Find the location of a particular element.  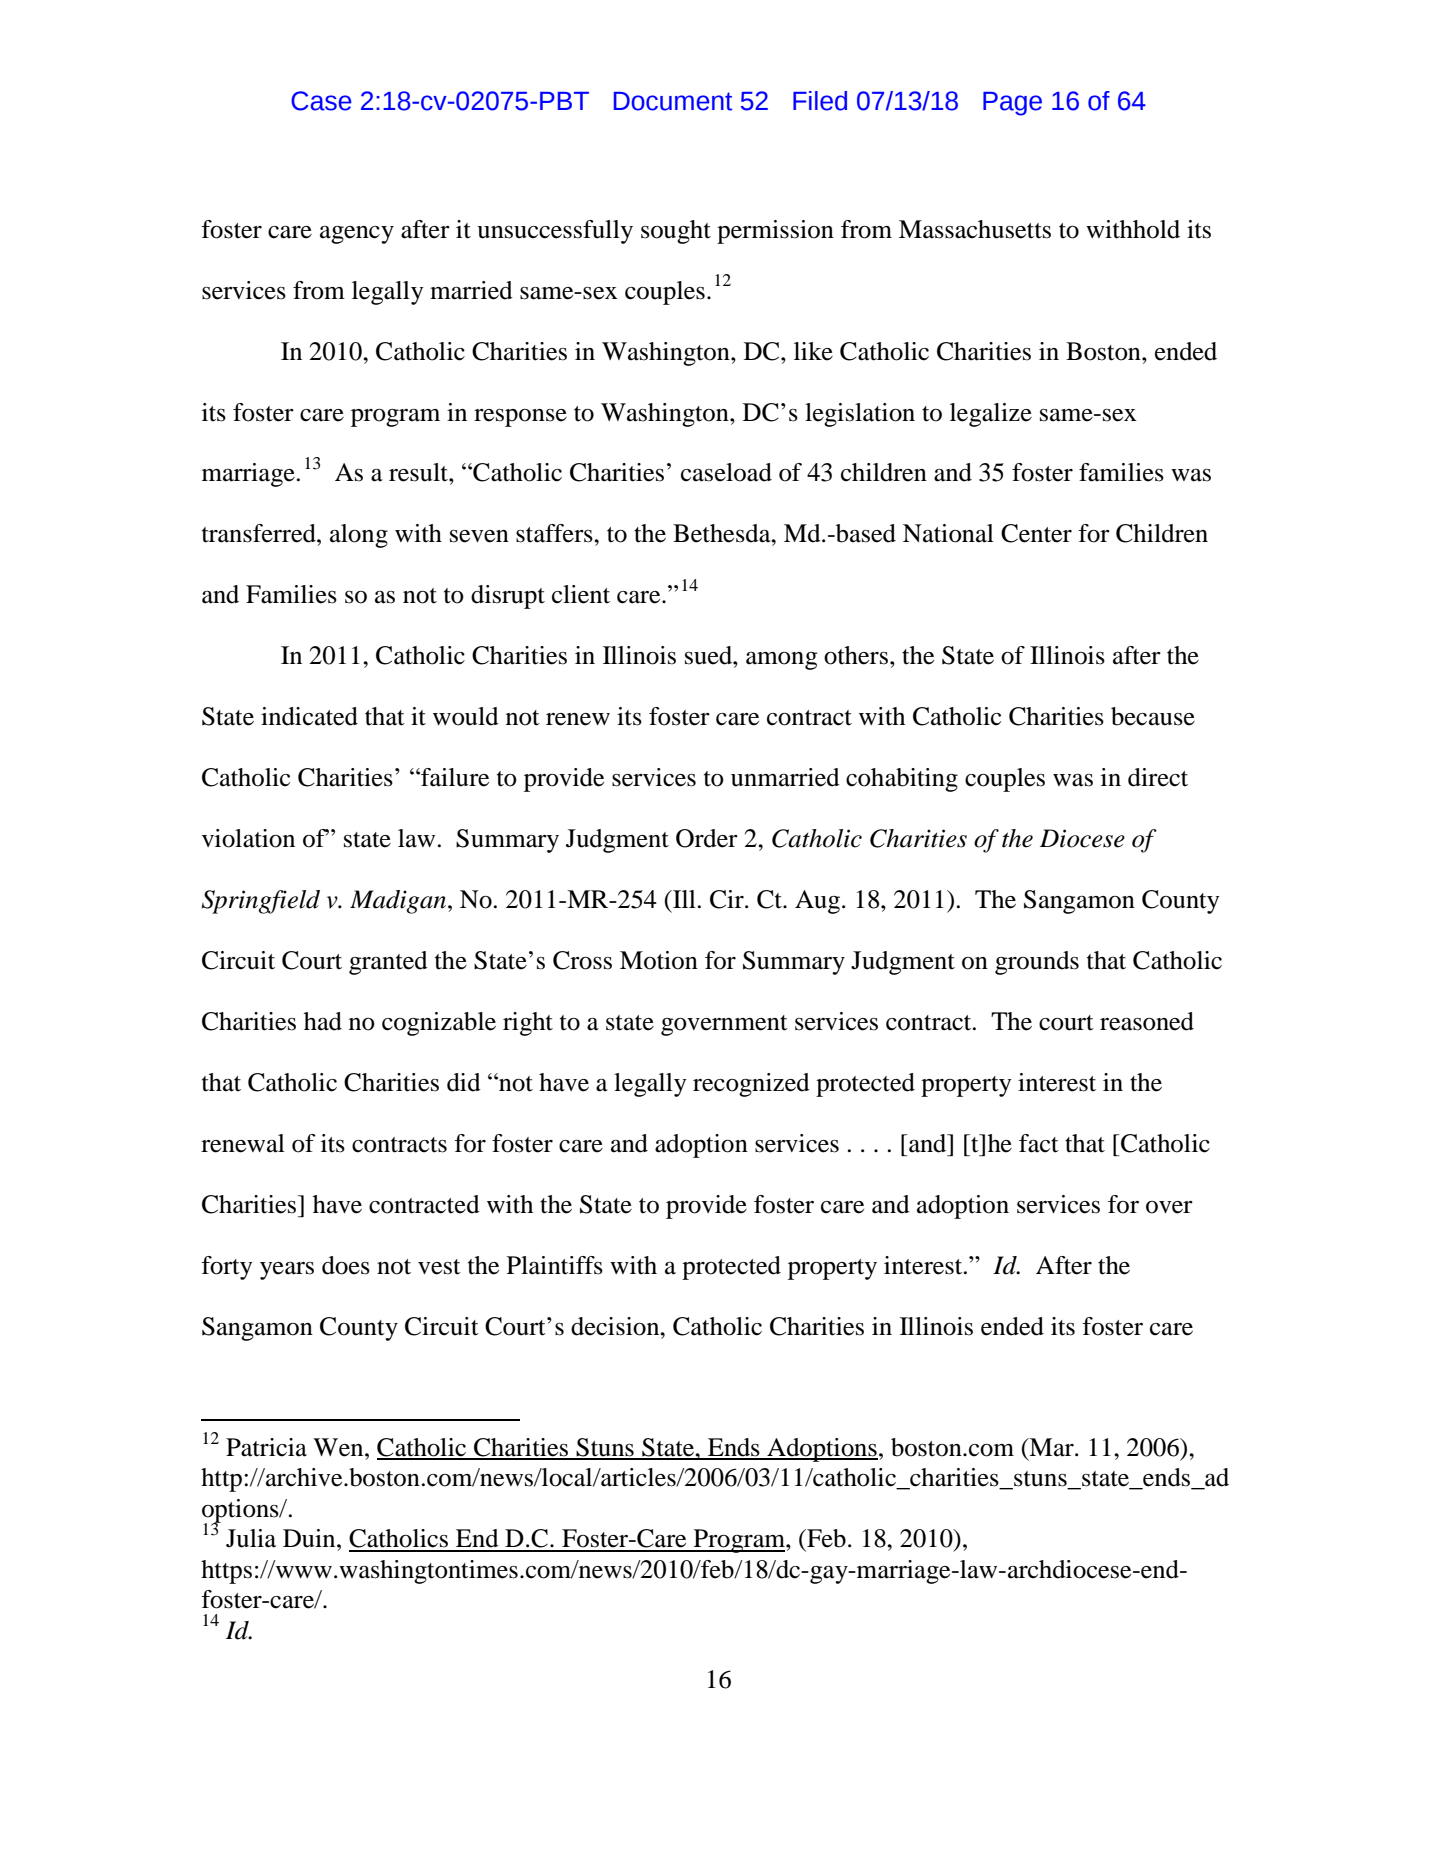

direct is located at coordinates (1158, 777).
